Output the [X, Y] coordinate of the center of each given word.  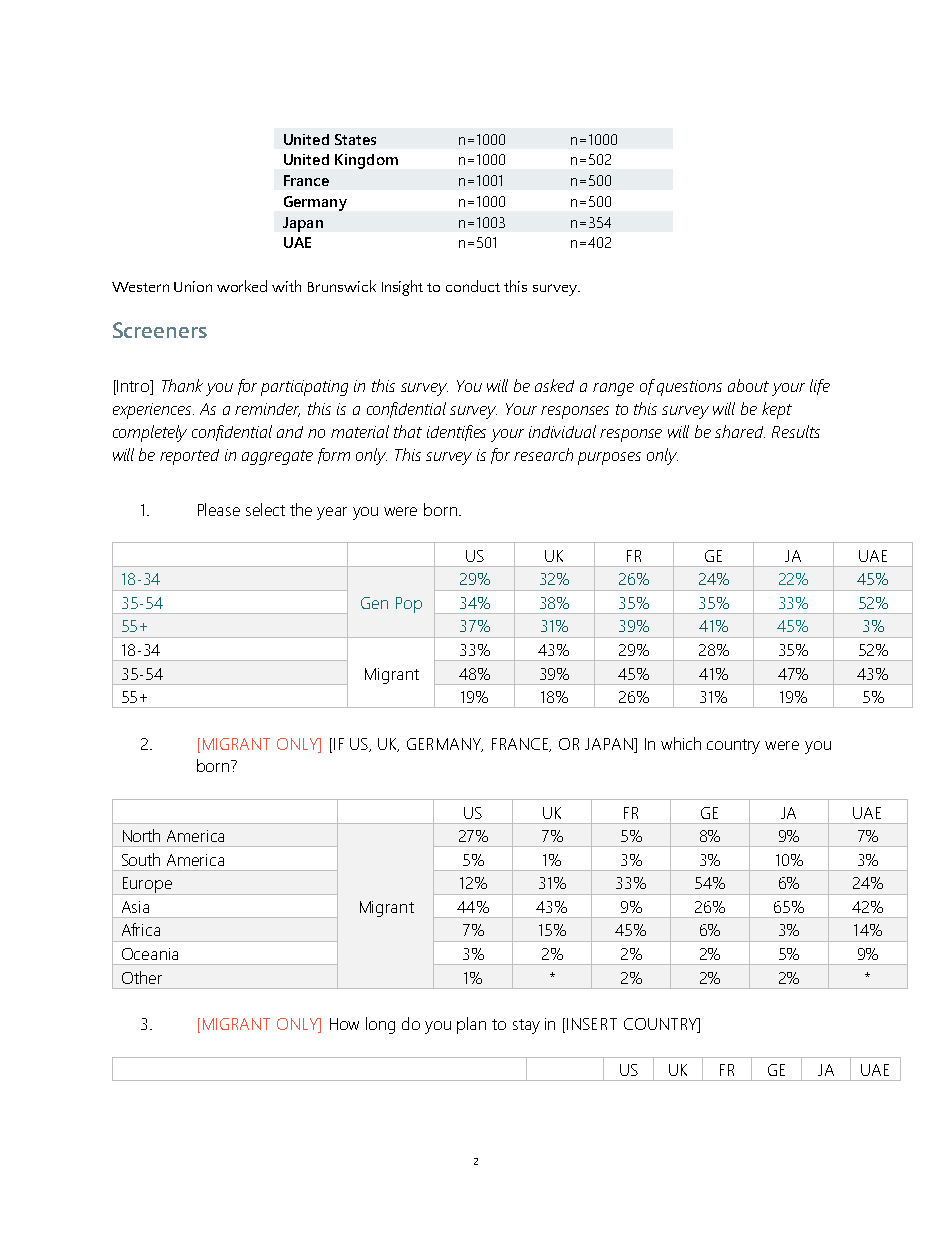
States [355, 139]
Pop [409, 605]
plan [471, 1025]
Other [142, 977]
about [748, 385]
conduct [473, 286]
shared [740, 431]
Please [219, 509]
